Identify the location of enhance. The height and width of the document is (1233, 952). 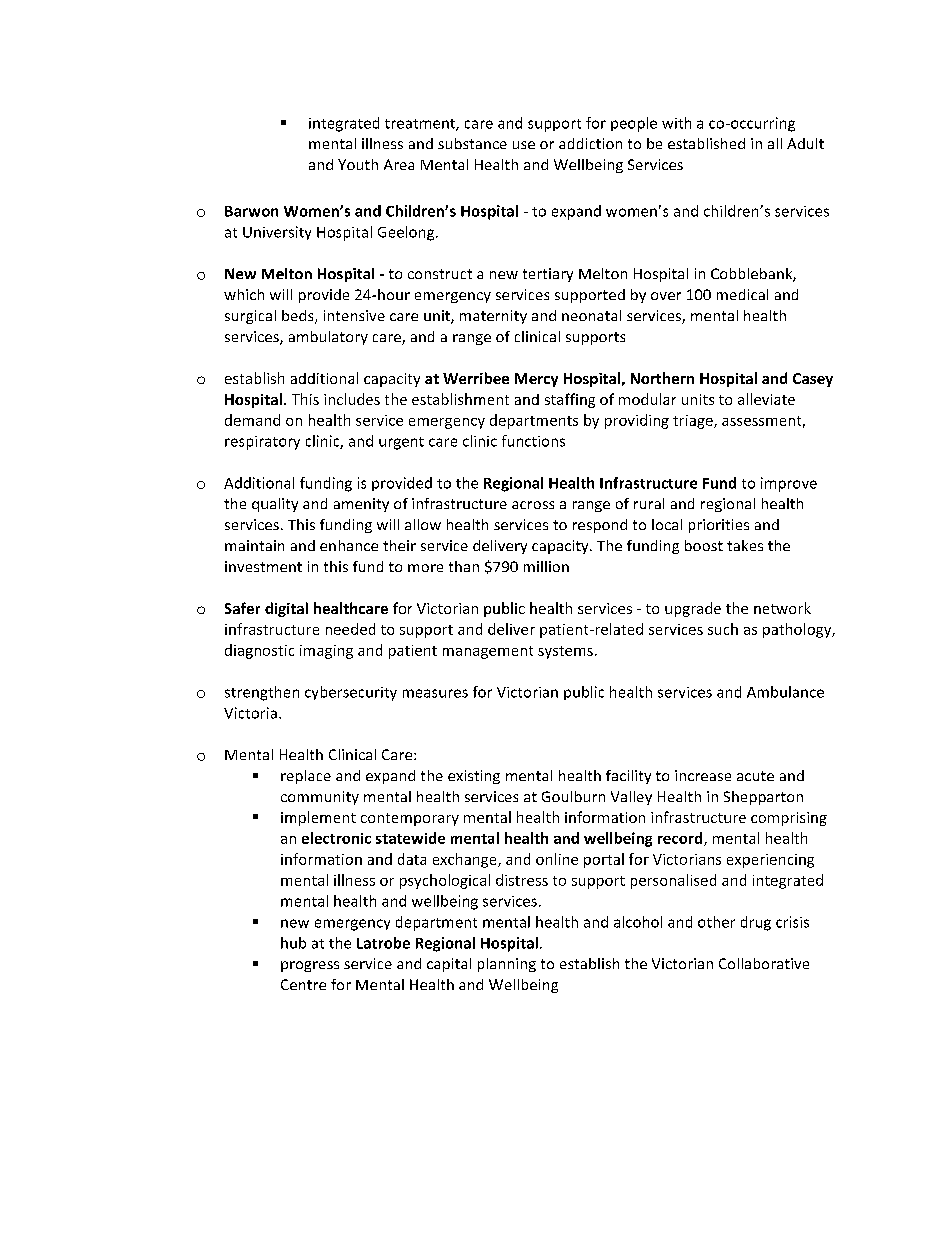
(349, 545).
